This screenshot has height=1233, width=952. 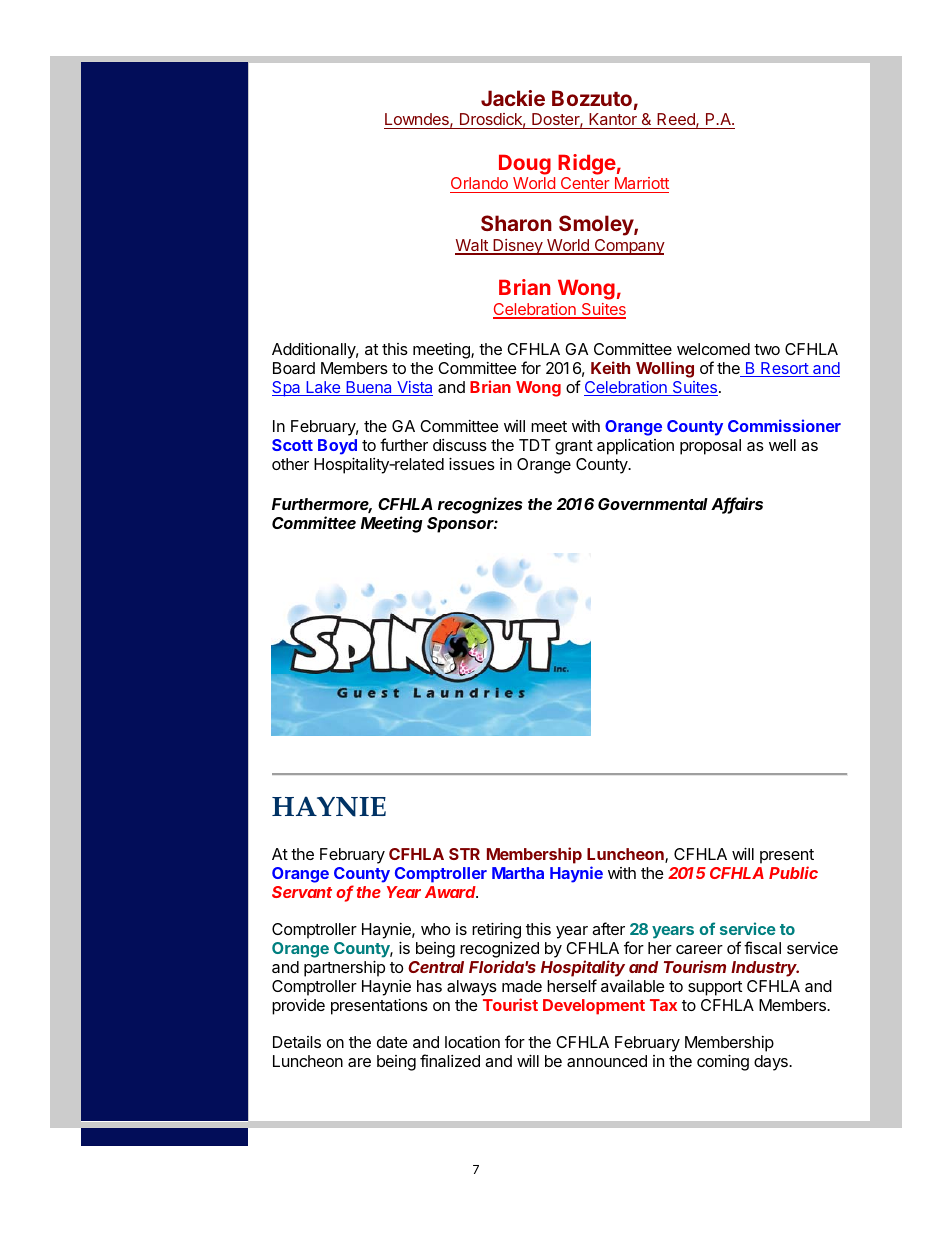 I want to click on Marriott, so click(x=640, y=185).
